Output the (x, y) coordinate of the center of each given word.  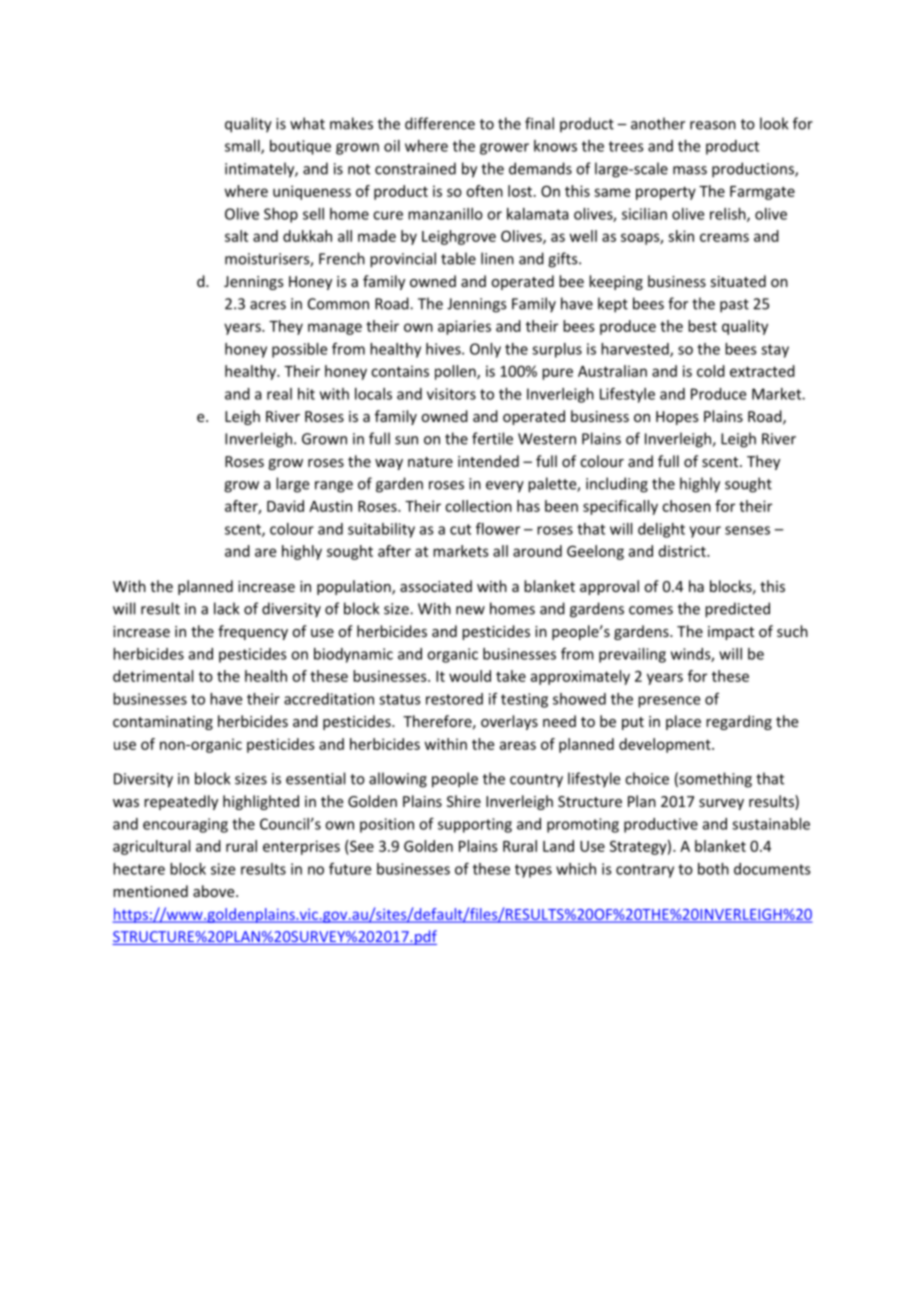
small (243, 147)
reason (713, 125)
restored (454, 699)
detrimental (153, 676)
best (702, 326)
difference (440, 123)
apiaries (464, 327)
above (215, 891)
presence (669, 702)
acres (268, 305)
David (285, 506)
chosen (686, 506)
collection (478, 506)
